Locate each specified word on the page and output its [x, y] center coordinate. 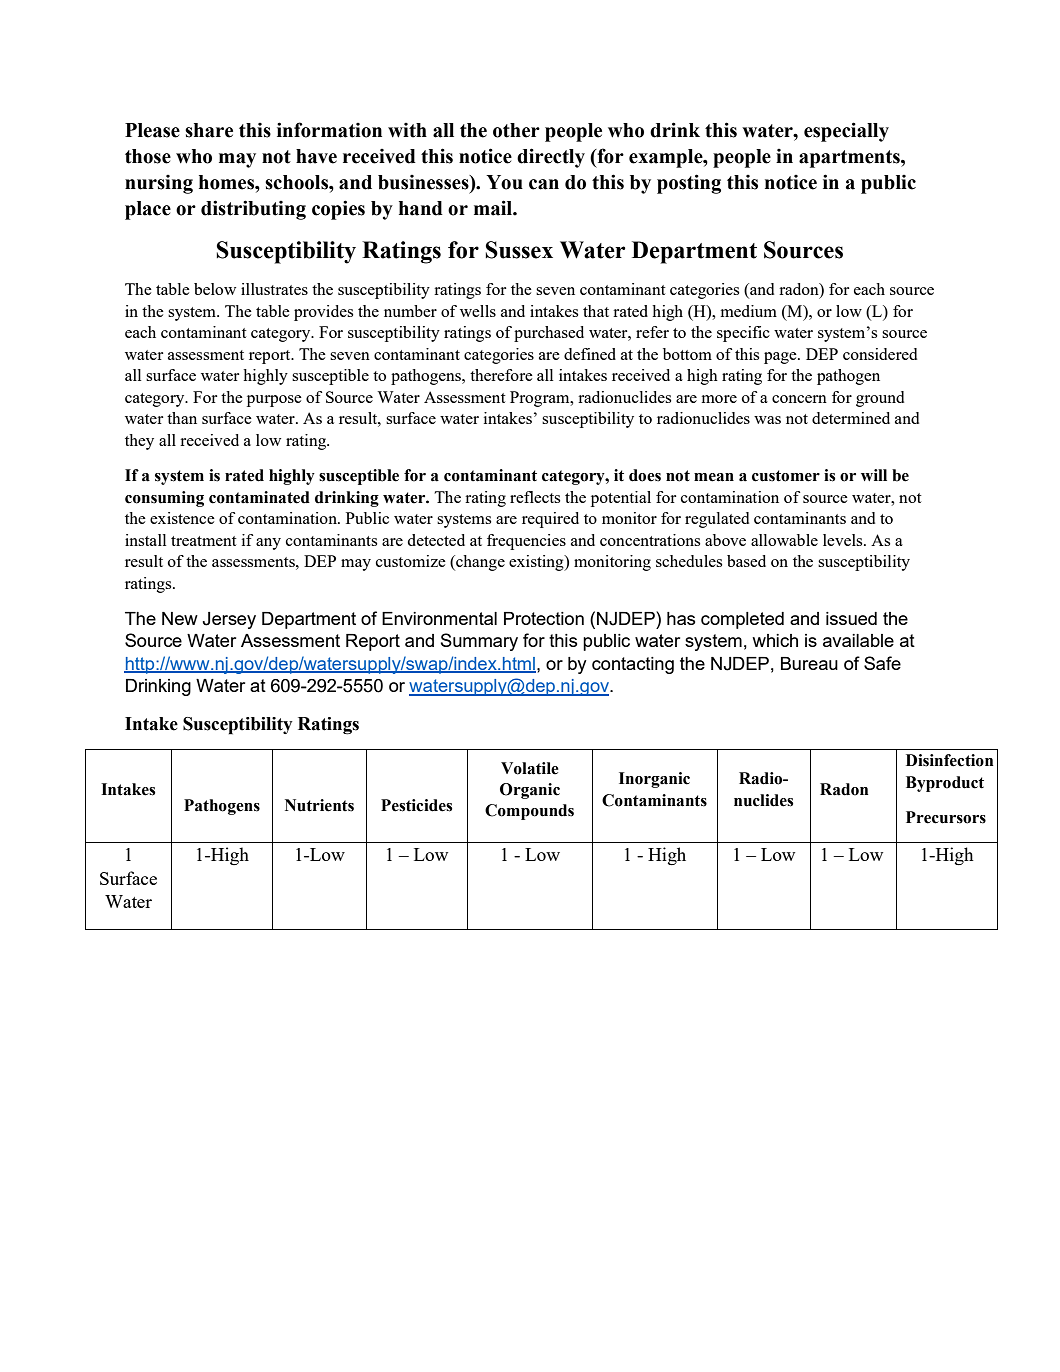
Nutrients [319, 805]
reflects [535, 497]
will [874, 475]
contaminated [259, 497]
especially [846, 132]
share [209, 130]
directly [551, 158]
